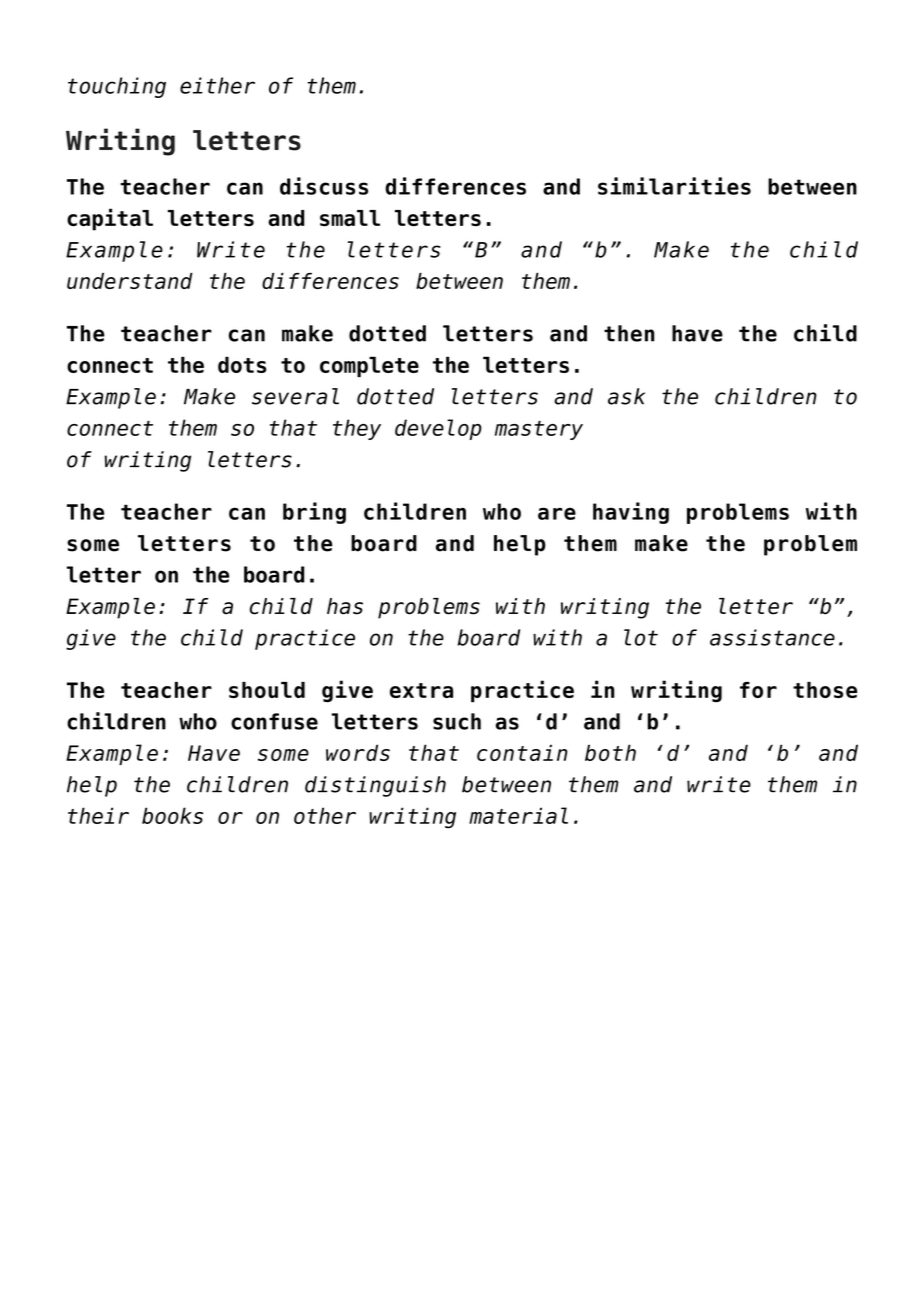 Image resolution: width=924 pixels, height=1308 pixels. I want to click on several, so click(295, 396).
